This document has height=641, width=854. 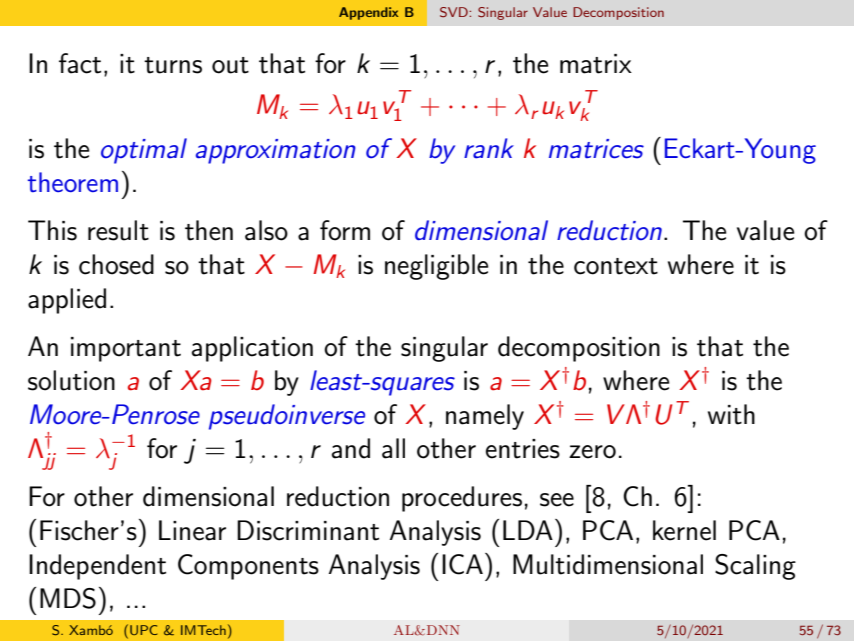 What do you see at coordinates (368, 13) in the document?
I see `Appendix` at bounding box center [368, 13].
